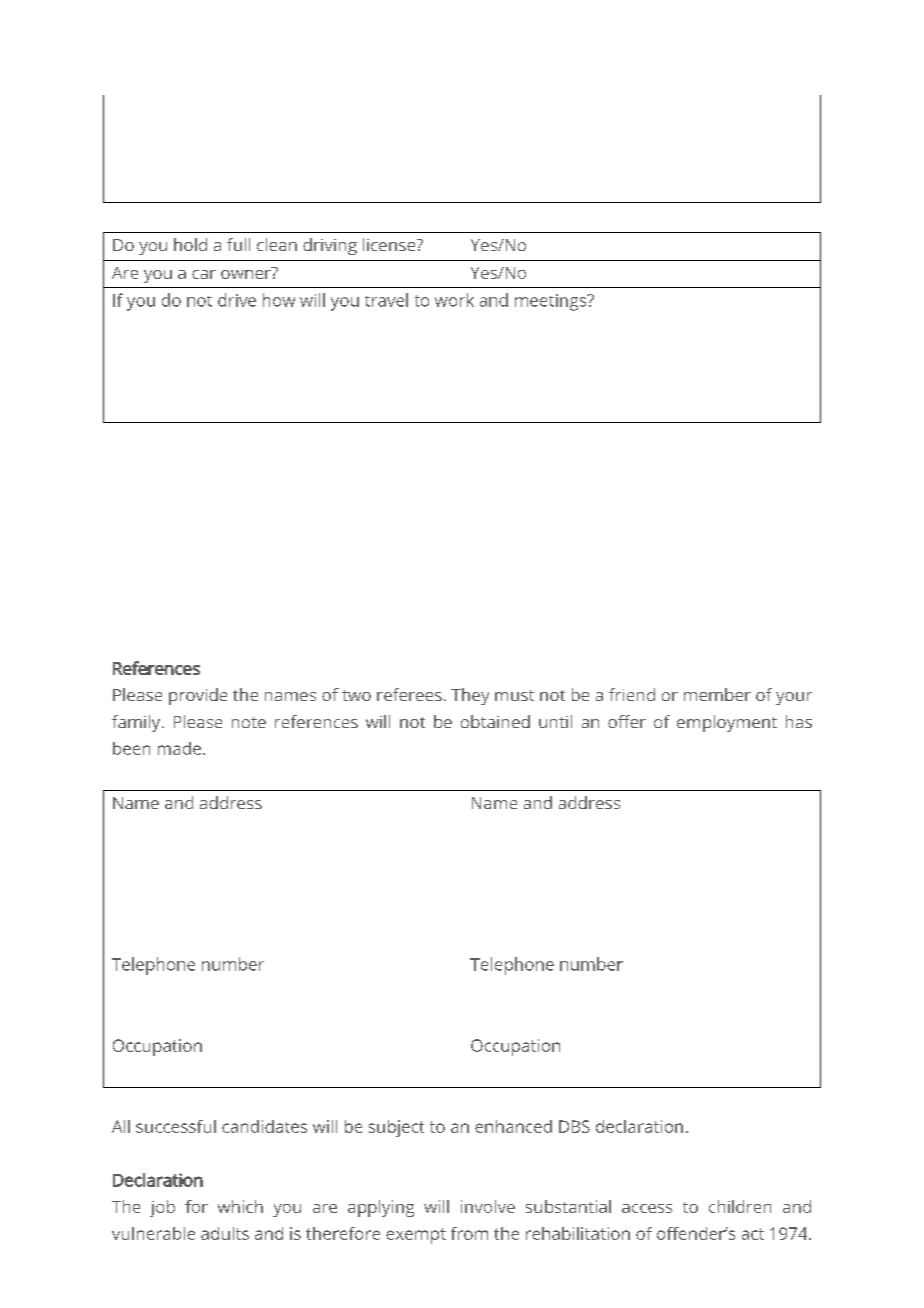 The width and height of the screenshot is (924, 1308). Describe the element at coordinates (204, 274) in the screenshot. I see `car` at that location.
